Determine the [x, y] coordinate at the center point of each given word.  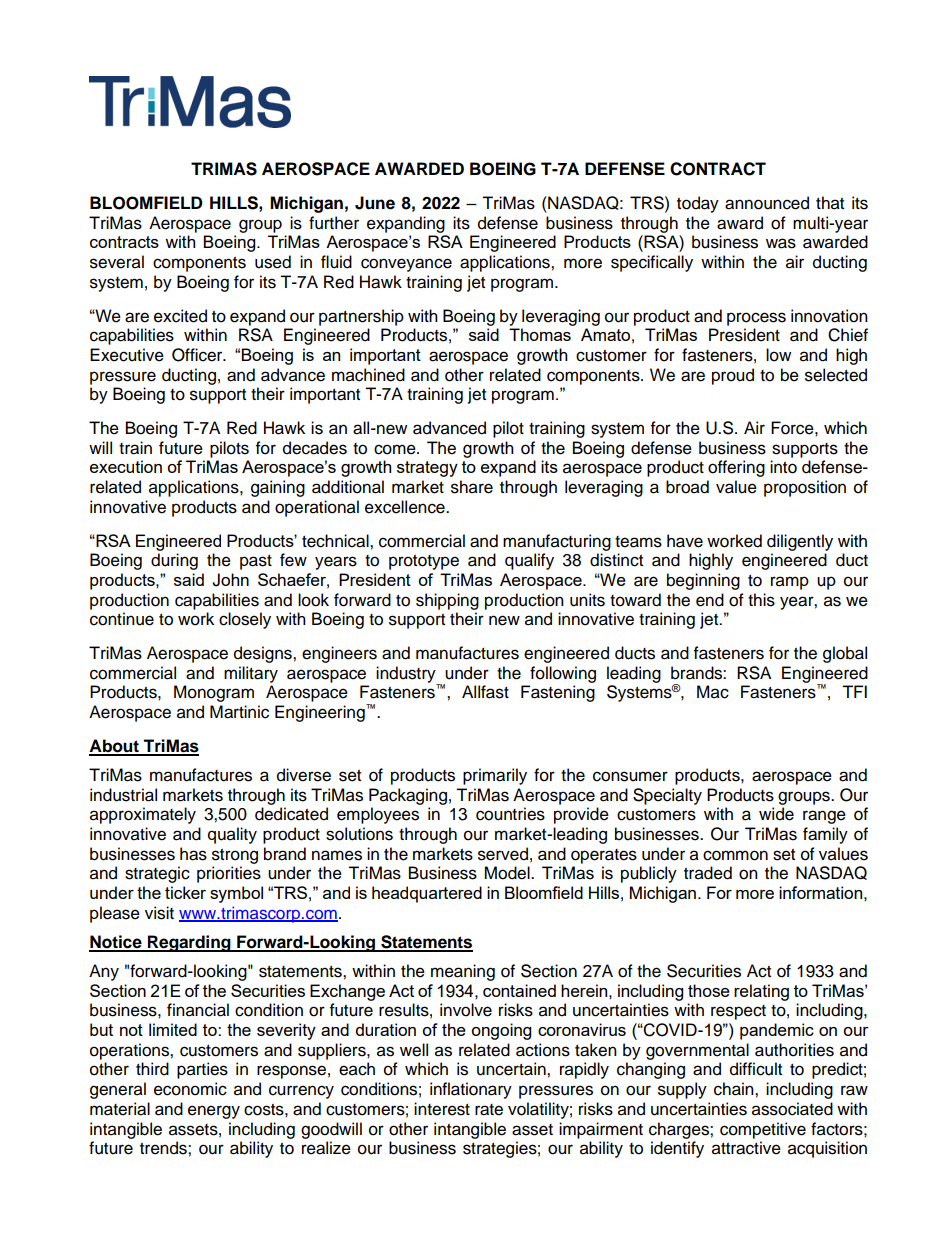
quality [232, 835]
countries [510, 814]
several [117, 262]
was [781, 243]
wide [776, 814]
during [174, 561]
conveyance [406, 265]
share [472, 487]
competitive [763, 1130]
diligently [800, 542]
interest [442, 1109]
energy [214, 1112]
